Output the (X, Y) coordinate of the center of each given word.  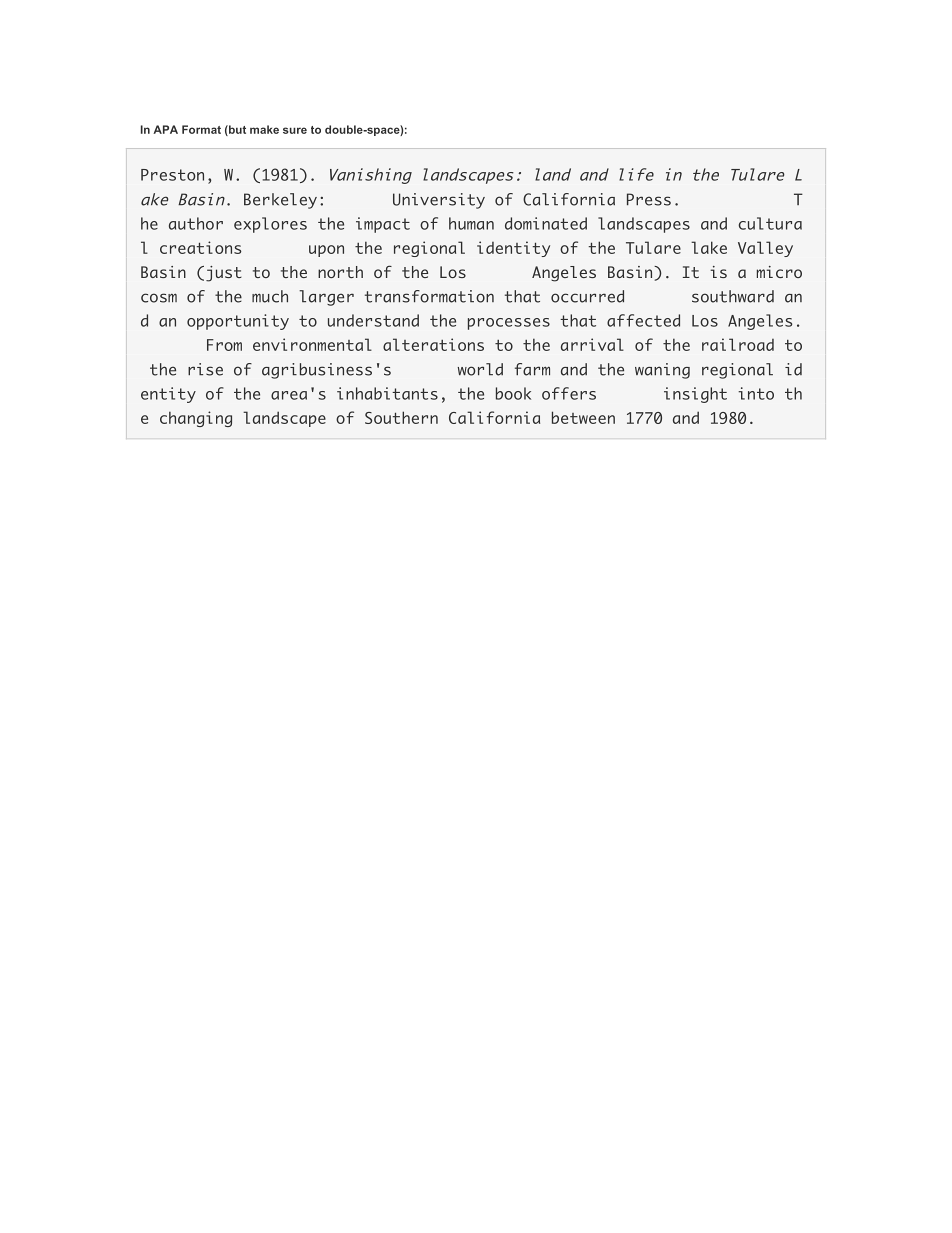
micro (779, 272)
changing (196, 419)
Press (649, 199)
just (224, 274)
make (264, 129)
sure (295, 130)
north (340, 272)
